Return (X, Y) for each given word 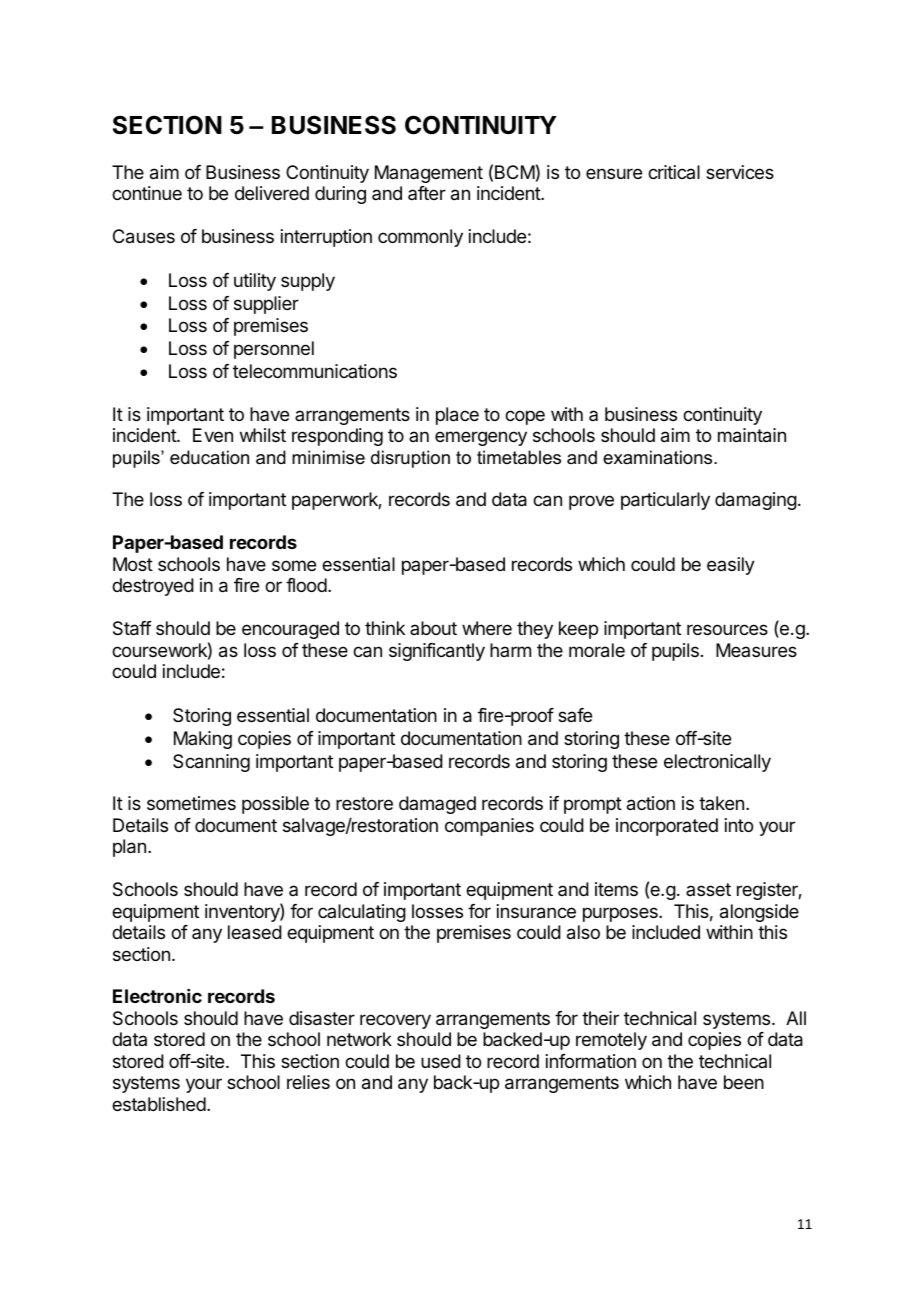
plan (129, 848)
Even (213, 435)
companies (489, 827)
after (427, 193)
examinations (659, 457)
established (159, 1104)
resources (727, 629)
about (433, 628)
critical (674, 172)
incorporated (667, 827)
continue (147, 193)
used (441, 1061)
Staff (132, 628)
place (457, 416)
